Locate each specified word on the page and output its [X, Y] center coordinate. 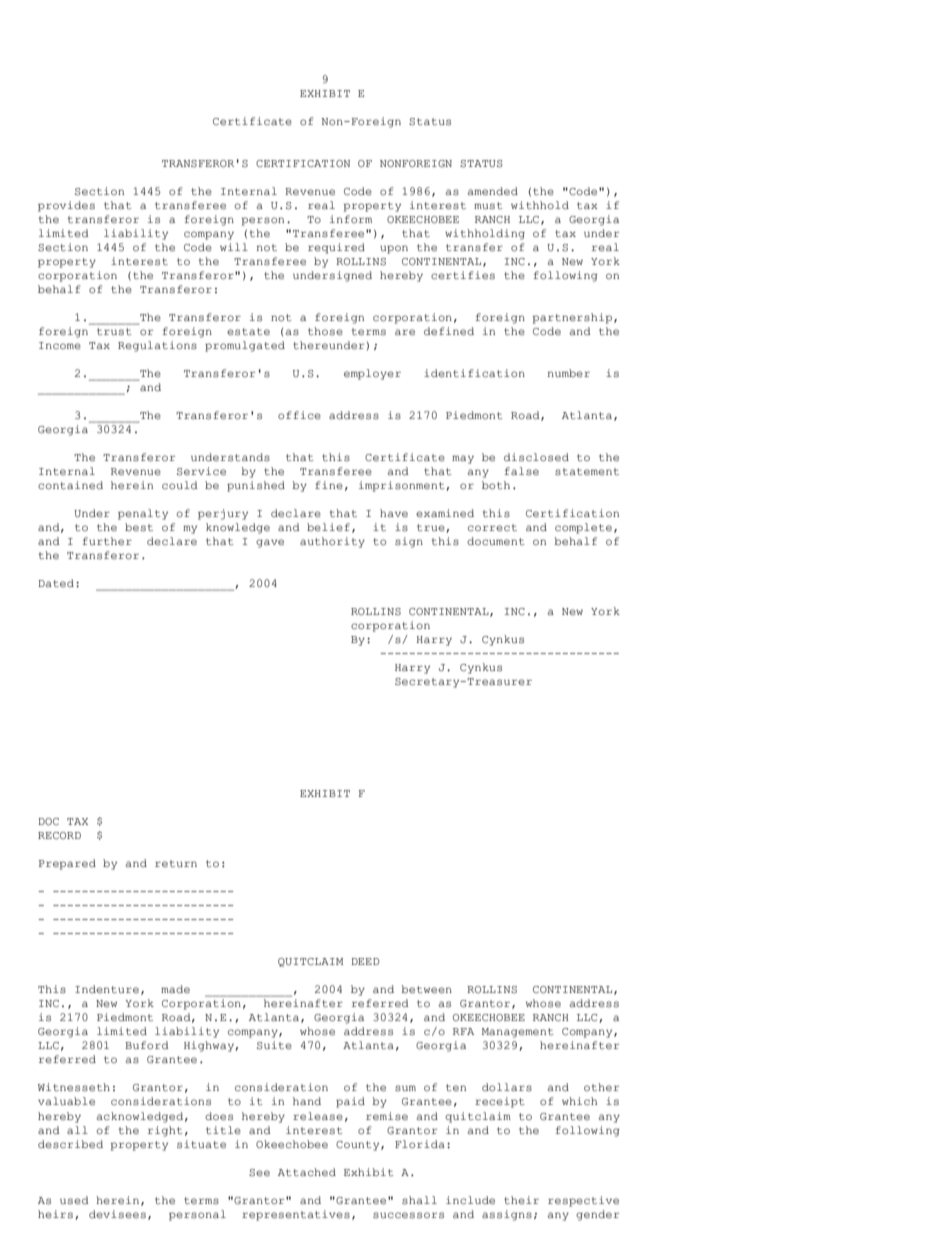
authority [332, 542]
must [488, 206]
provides [66, 206]
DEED [365, 961]
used [74, 1200]
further [107, 541]
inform [351, 219]
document [496, 541]
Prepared [67, 864]
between [426, 989]
